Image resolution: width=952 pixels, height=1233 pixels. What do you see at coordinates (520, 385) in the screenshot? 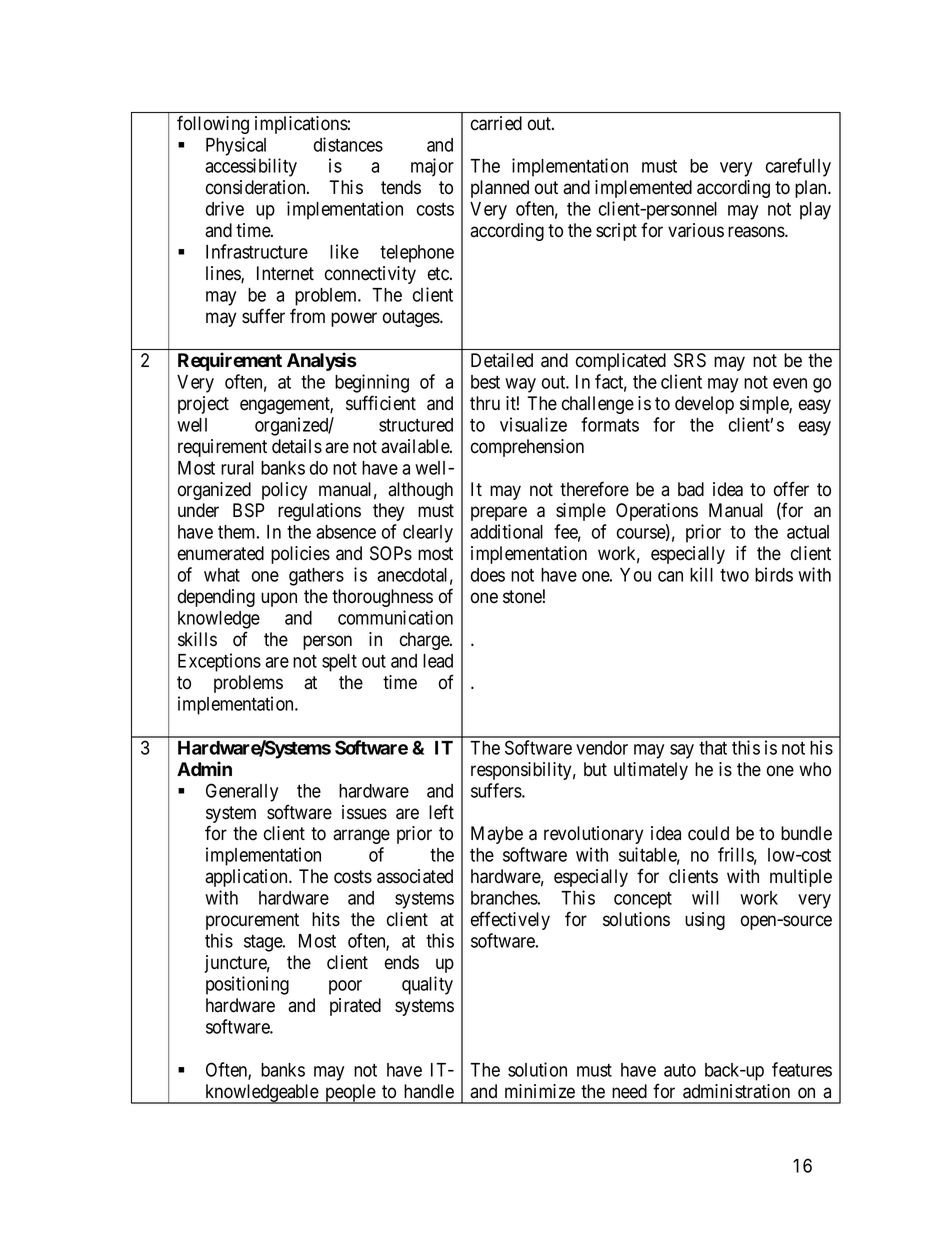
I see `way` at bounding box center [520, 385].
